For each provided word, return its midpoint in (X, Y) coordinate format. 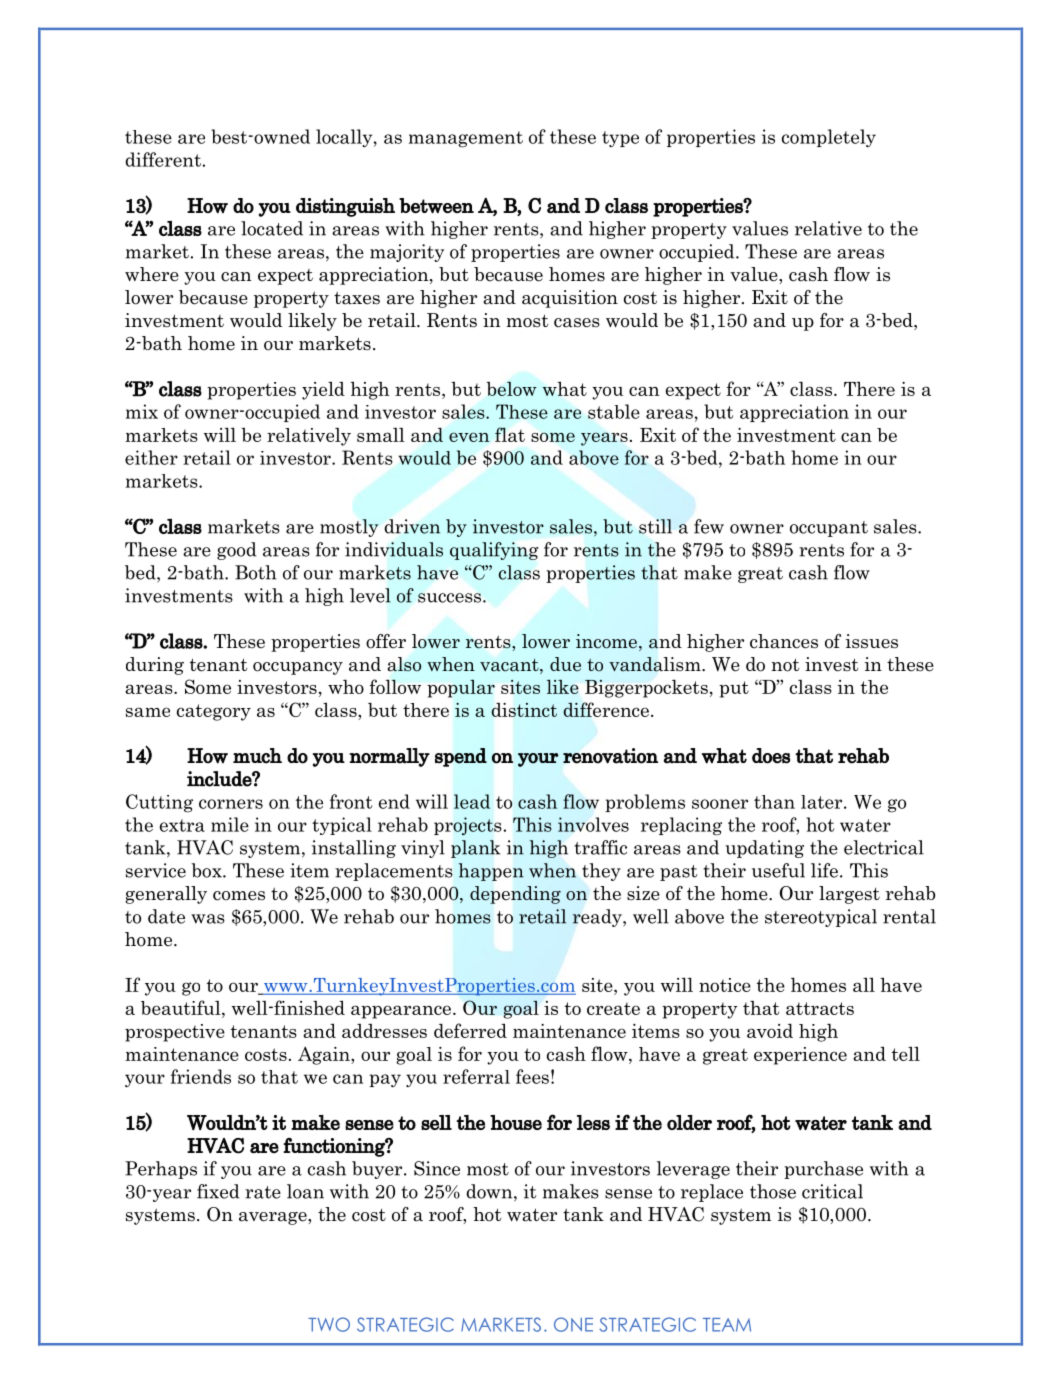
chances (784, 641)
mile (230, 824)
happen (491, 872)
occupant (829, 529)
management (466, 139)
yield (323, 390)
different (163, 159)
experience (800, 1056)
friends (201, 1076)
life (824, 870)
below (512, 389)
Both (256, 572)
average (274, 1218)
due (565, 664)
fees (532, 1076)
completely (829, 138)
